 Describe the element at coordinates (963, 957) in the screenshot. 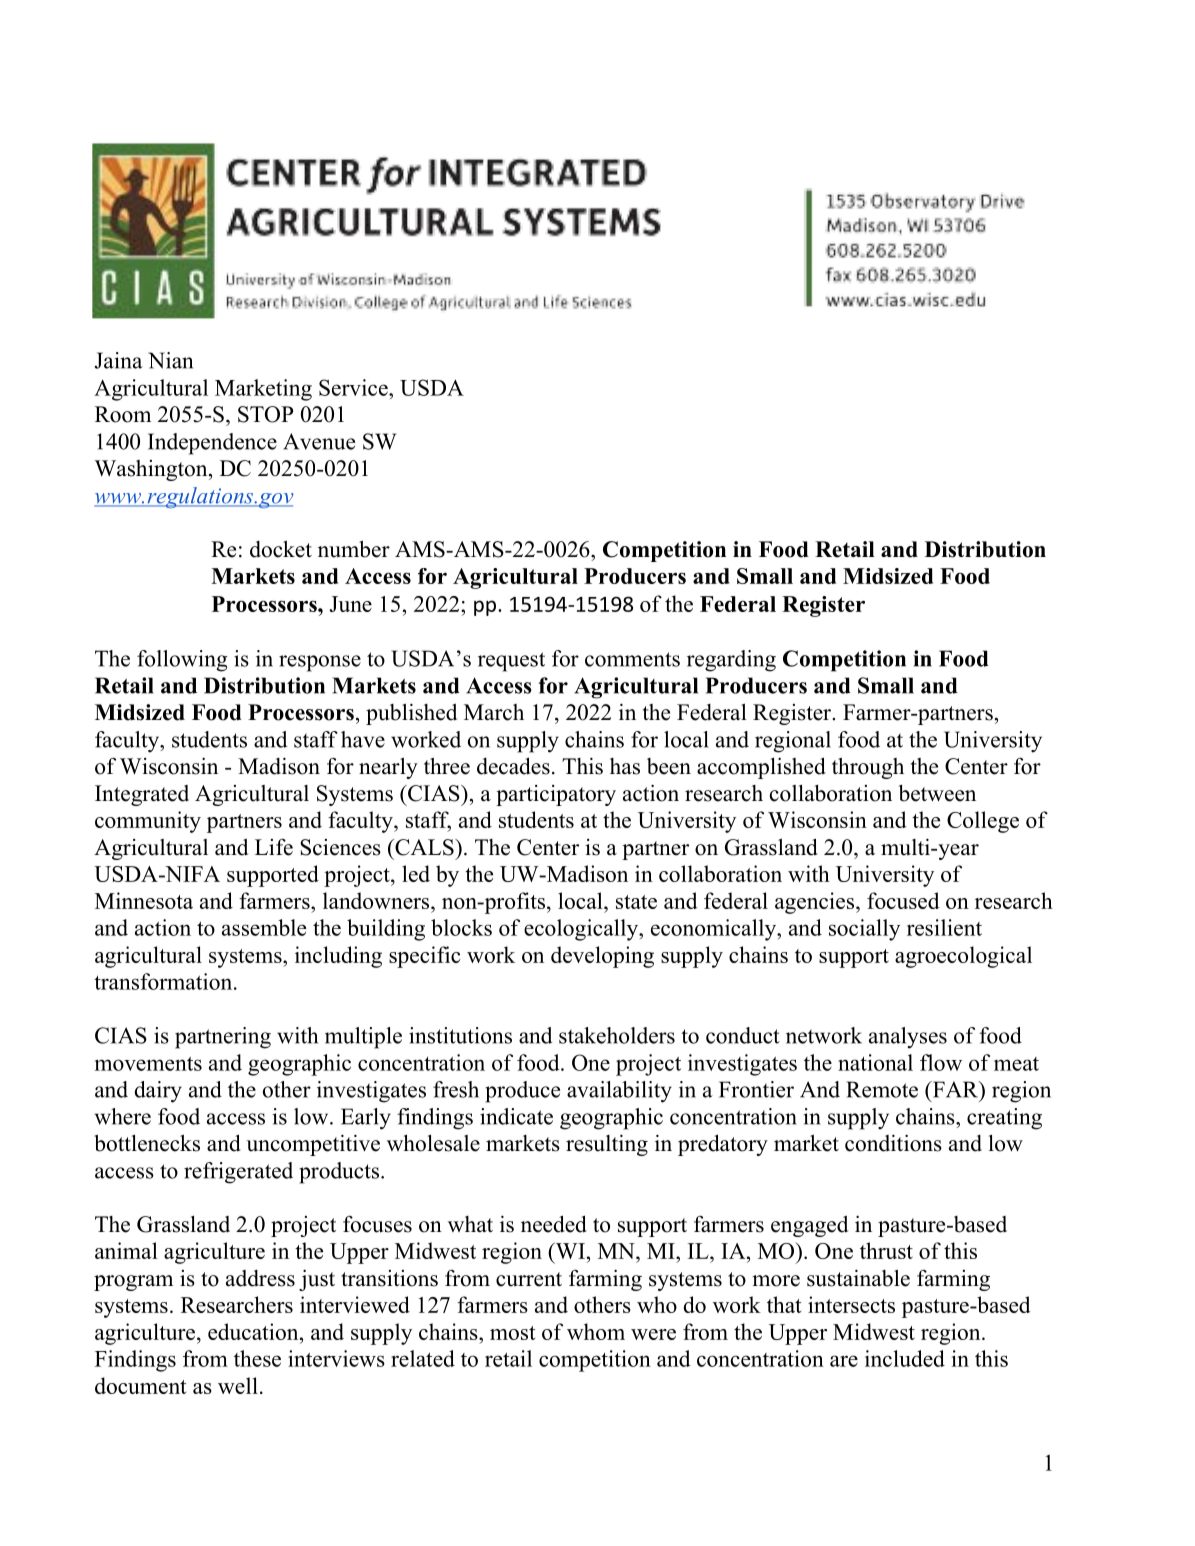

I see `agroecological` at that location.
